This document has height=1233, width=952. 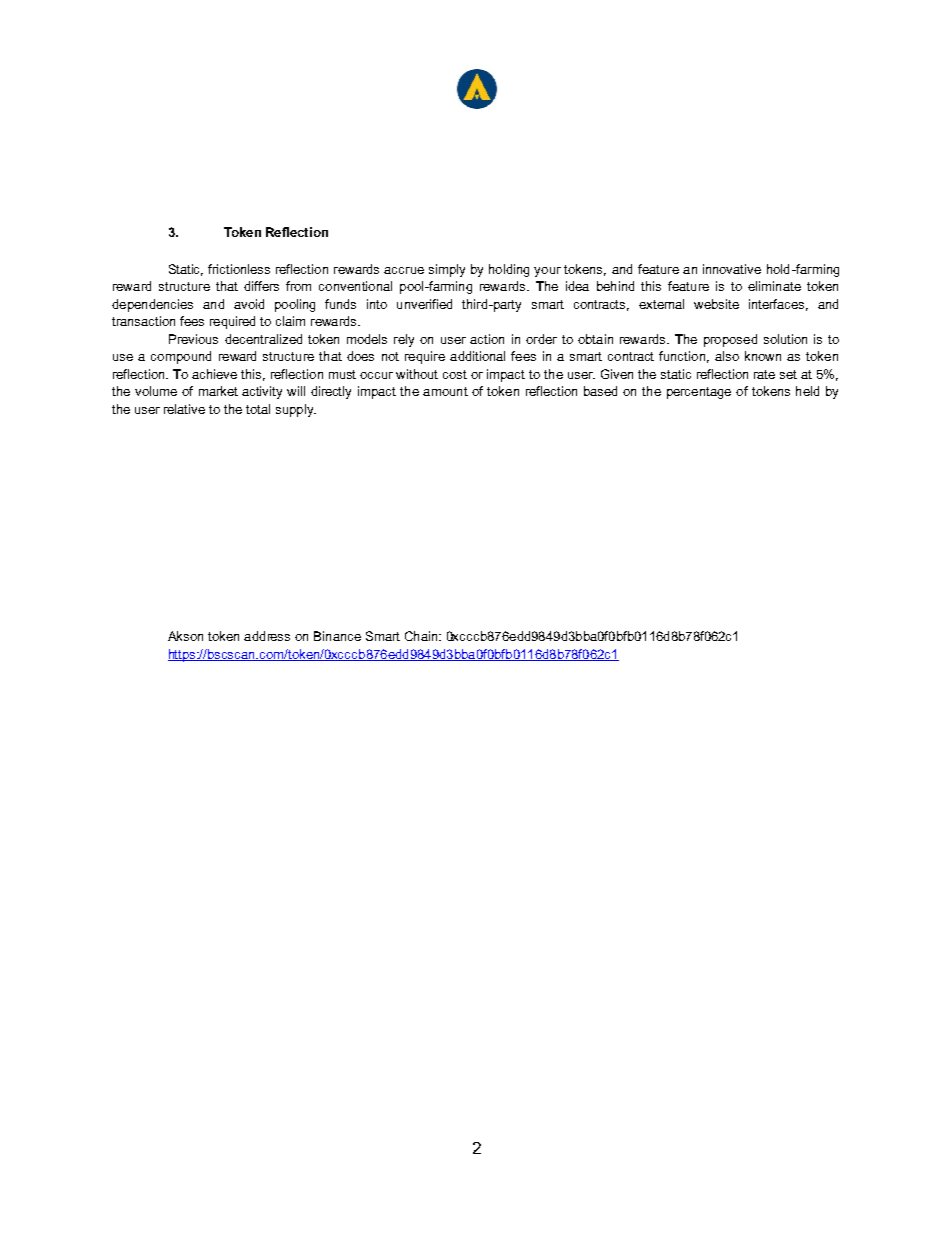 What do you see at coordinates (600, 391) in the document?
I see `based` at bounding box center [600, 391].
